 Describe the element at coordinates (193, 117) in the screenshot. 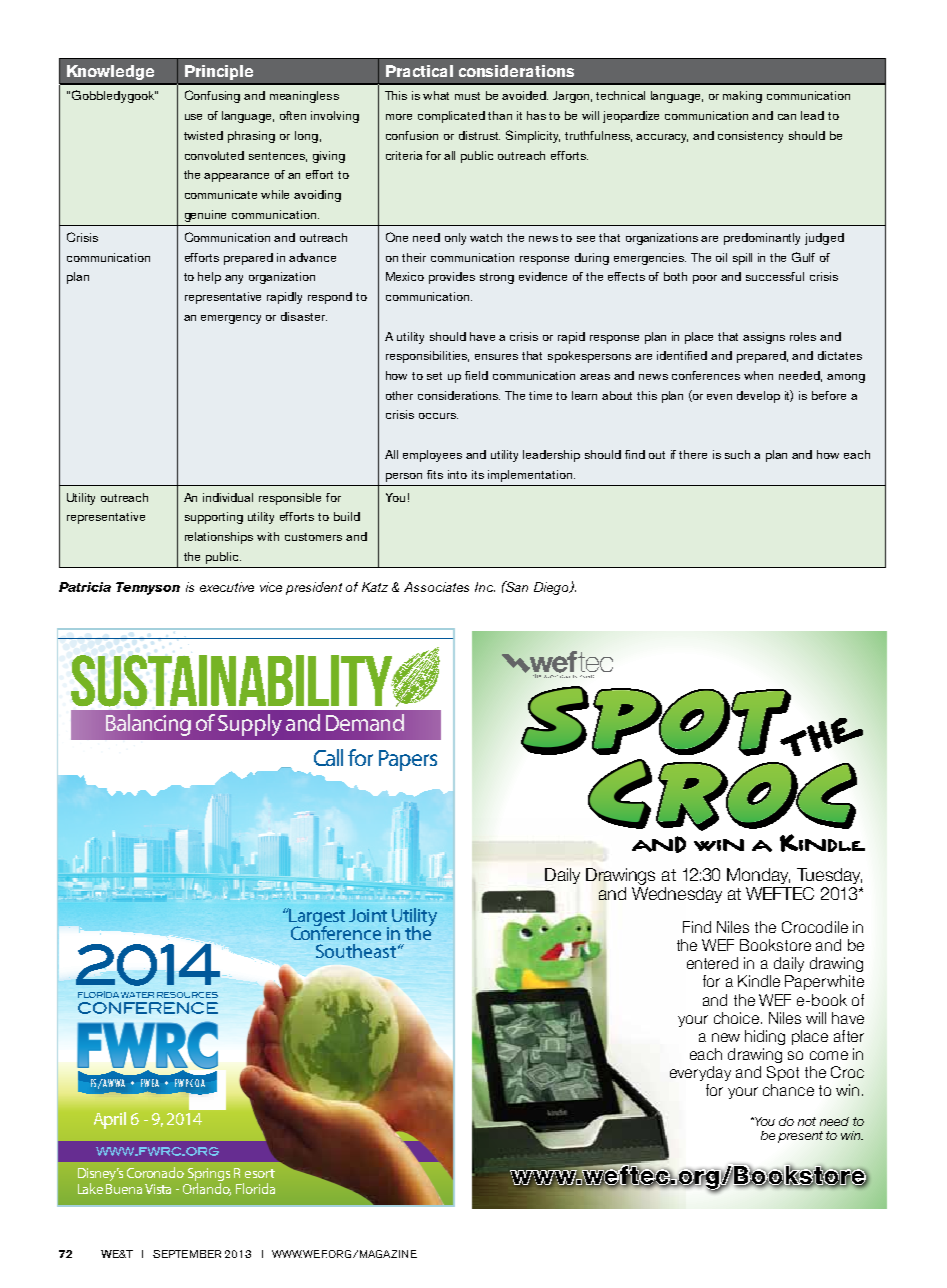

I see `use` at that location.
